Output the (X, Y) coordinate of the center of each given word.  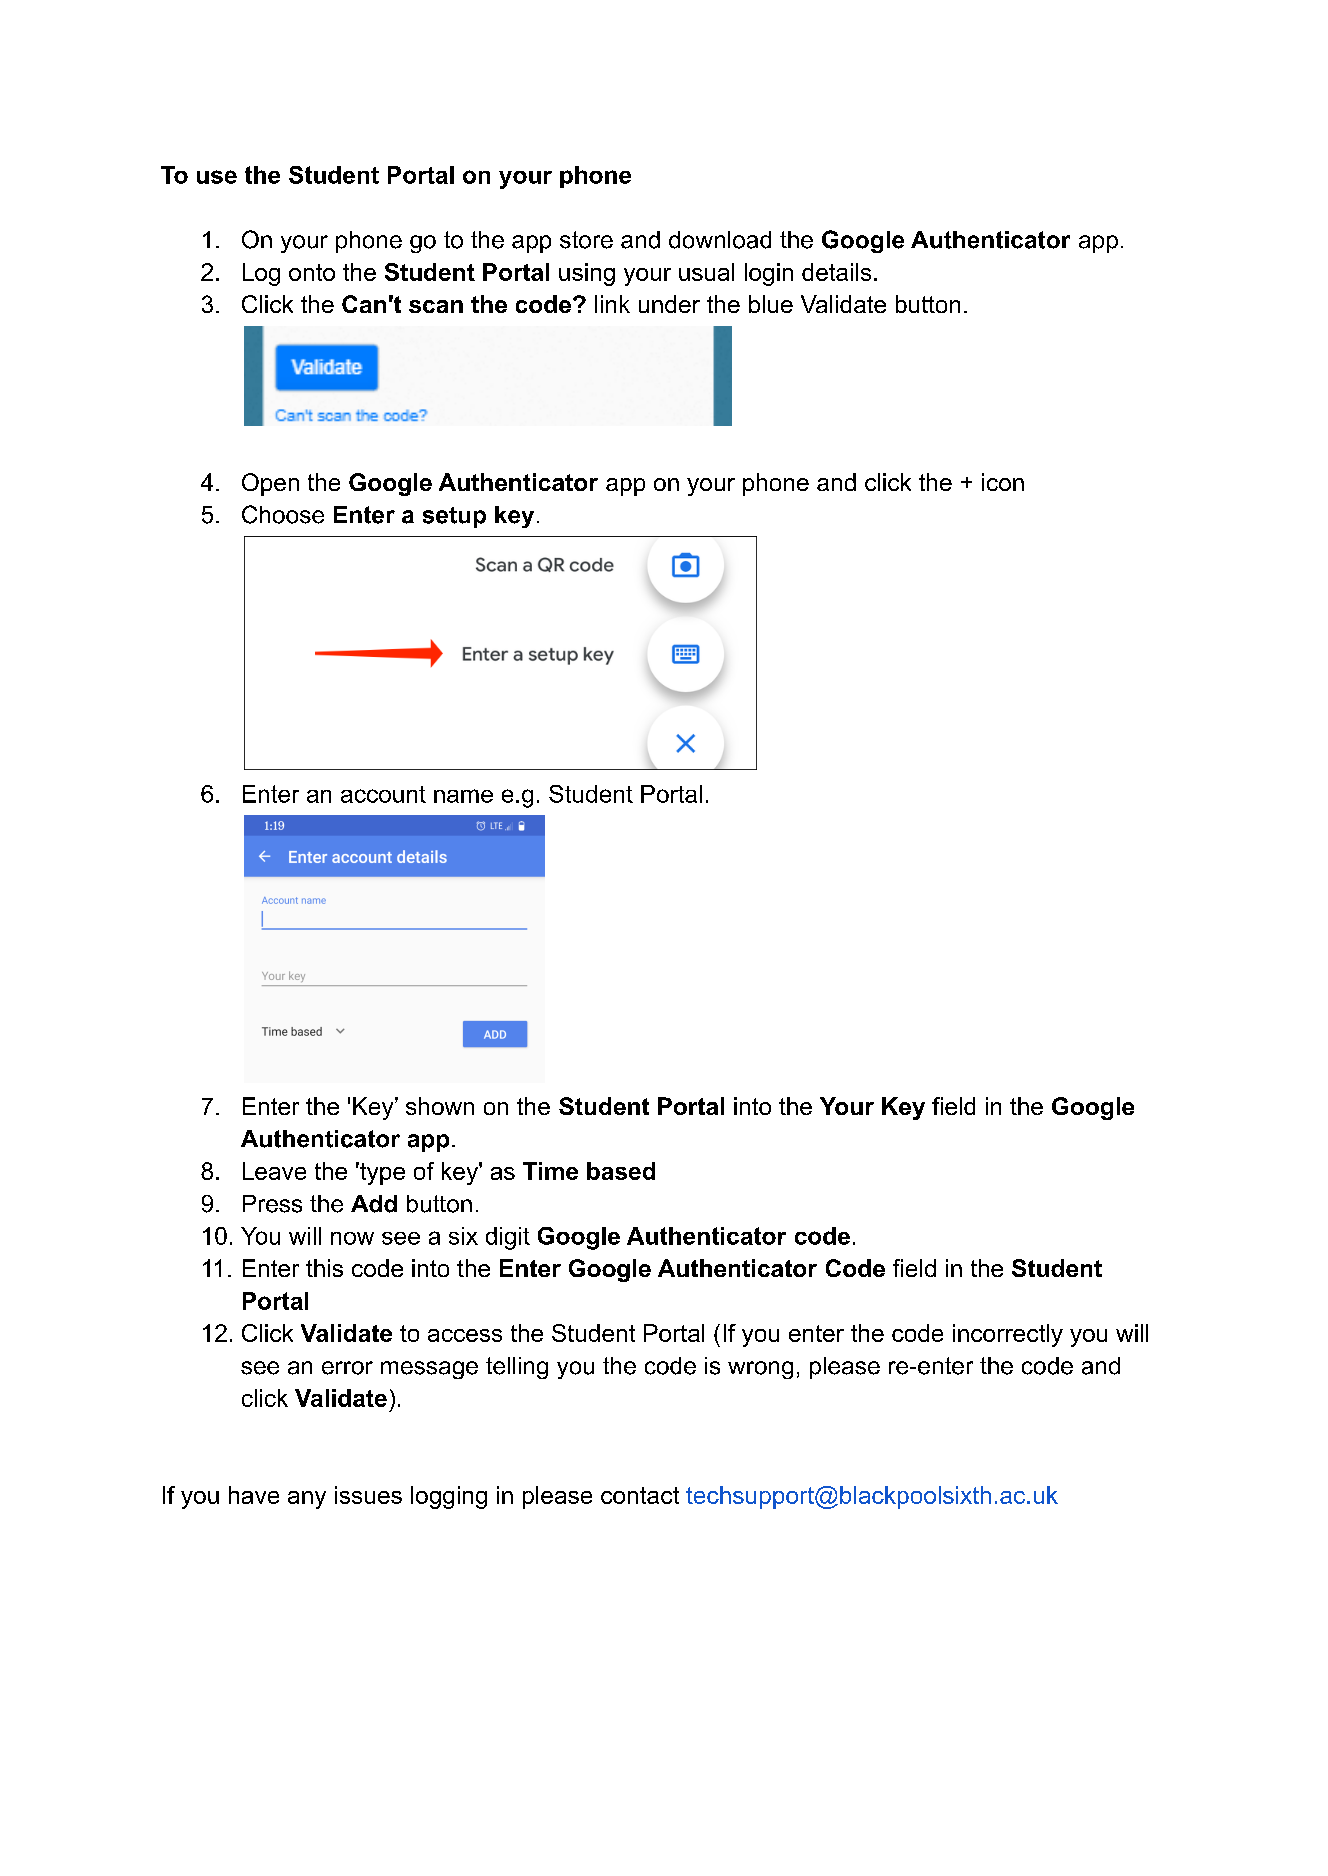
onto (312, 272)
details (836, 272)
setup (454, 517)
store (586, 240)
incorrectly (1008, 1335)
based (621, 1171)
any (307, 1500)
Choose (283, 514)
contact (640, 1495)
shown (440, 1106)
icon (1003, 482)
